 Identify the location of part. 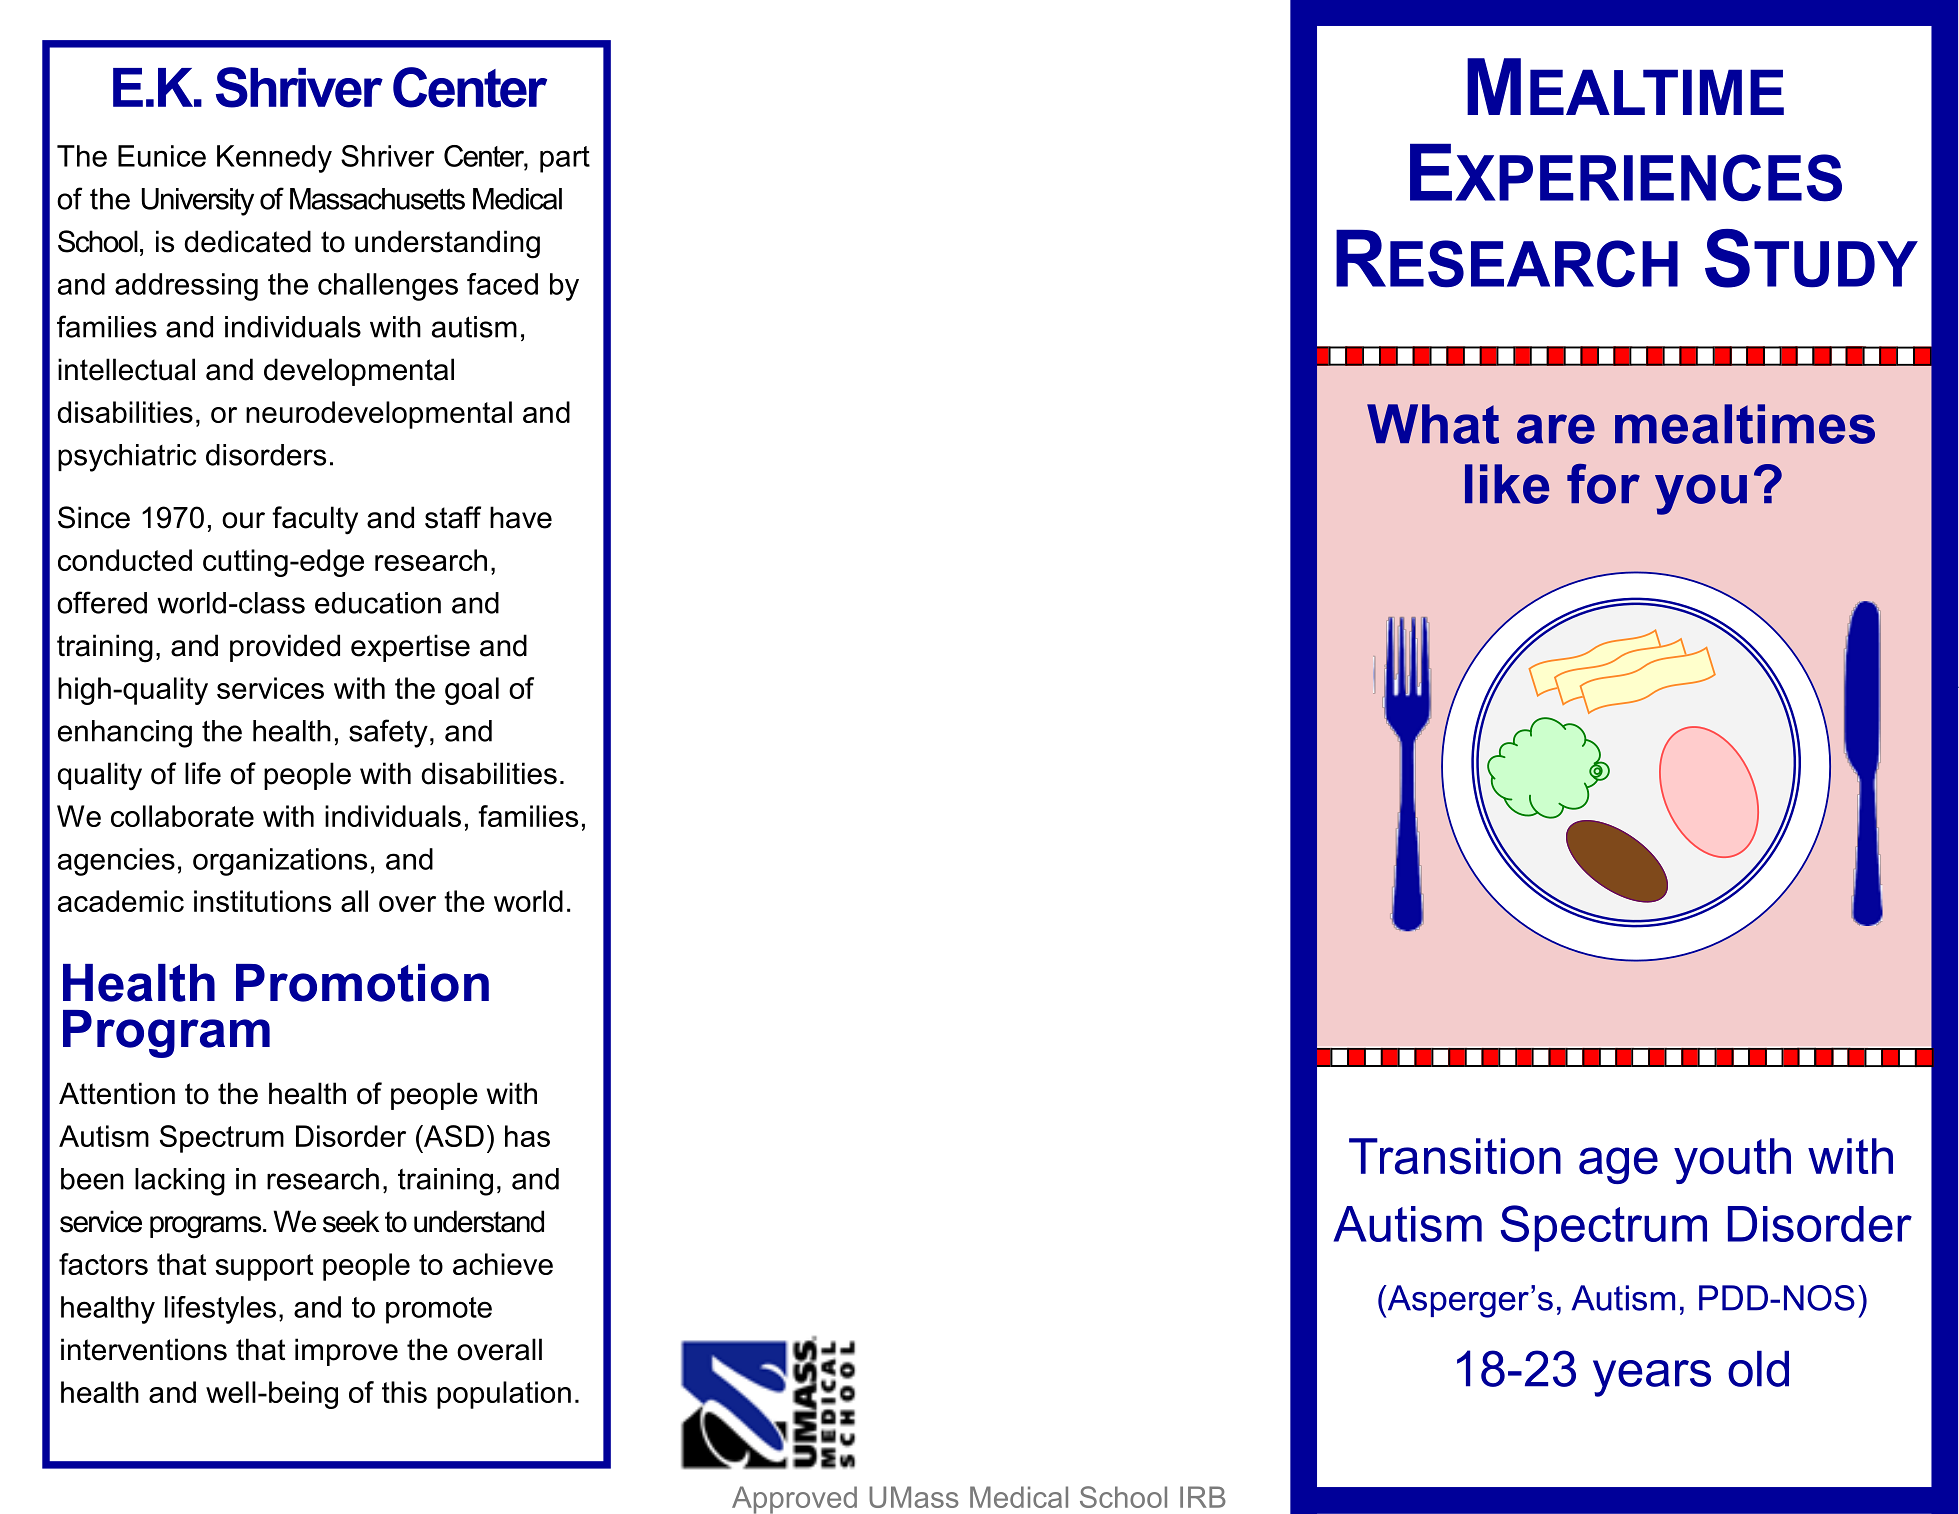
(565, 159).
